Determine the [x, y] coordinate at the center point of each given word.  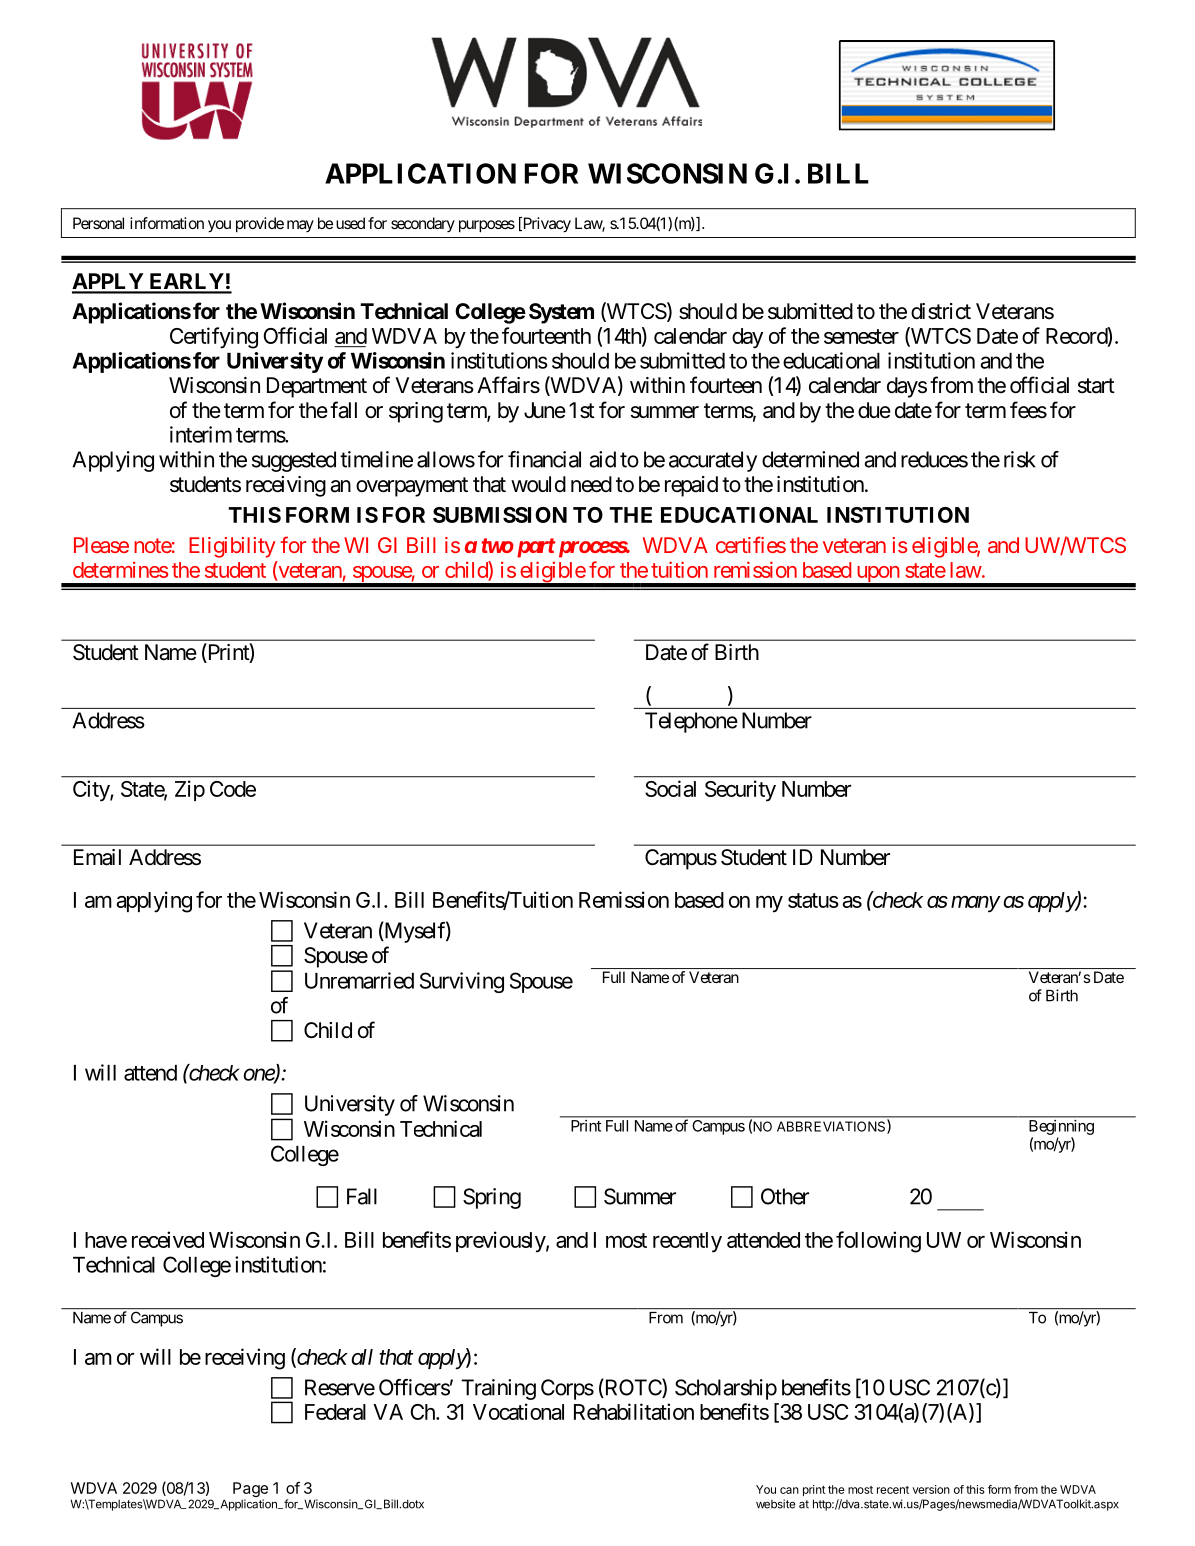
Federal [335, 1412]
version [931, 1489]
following [878, 1242]
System [561, 313]
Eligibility [232, 547]
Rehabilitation [634, 1411]
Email [97, 857]
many [975, 904]
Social [670, 788]
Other [785, 1196]
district [941, 311]
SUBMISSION [500, 515]
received [168, 1239]
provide [260, 225]
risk [1020, 459]
